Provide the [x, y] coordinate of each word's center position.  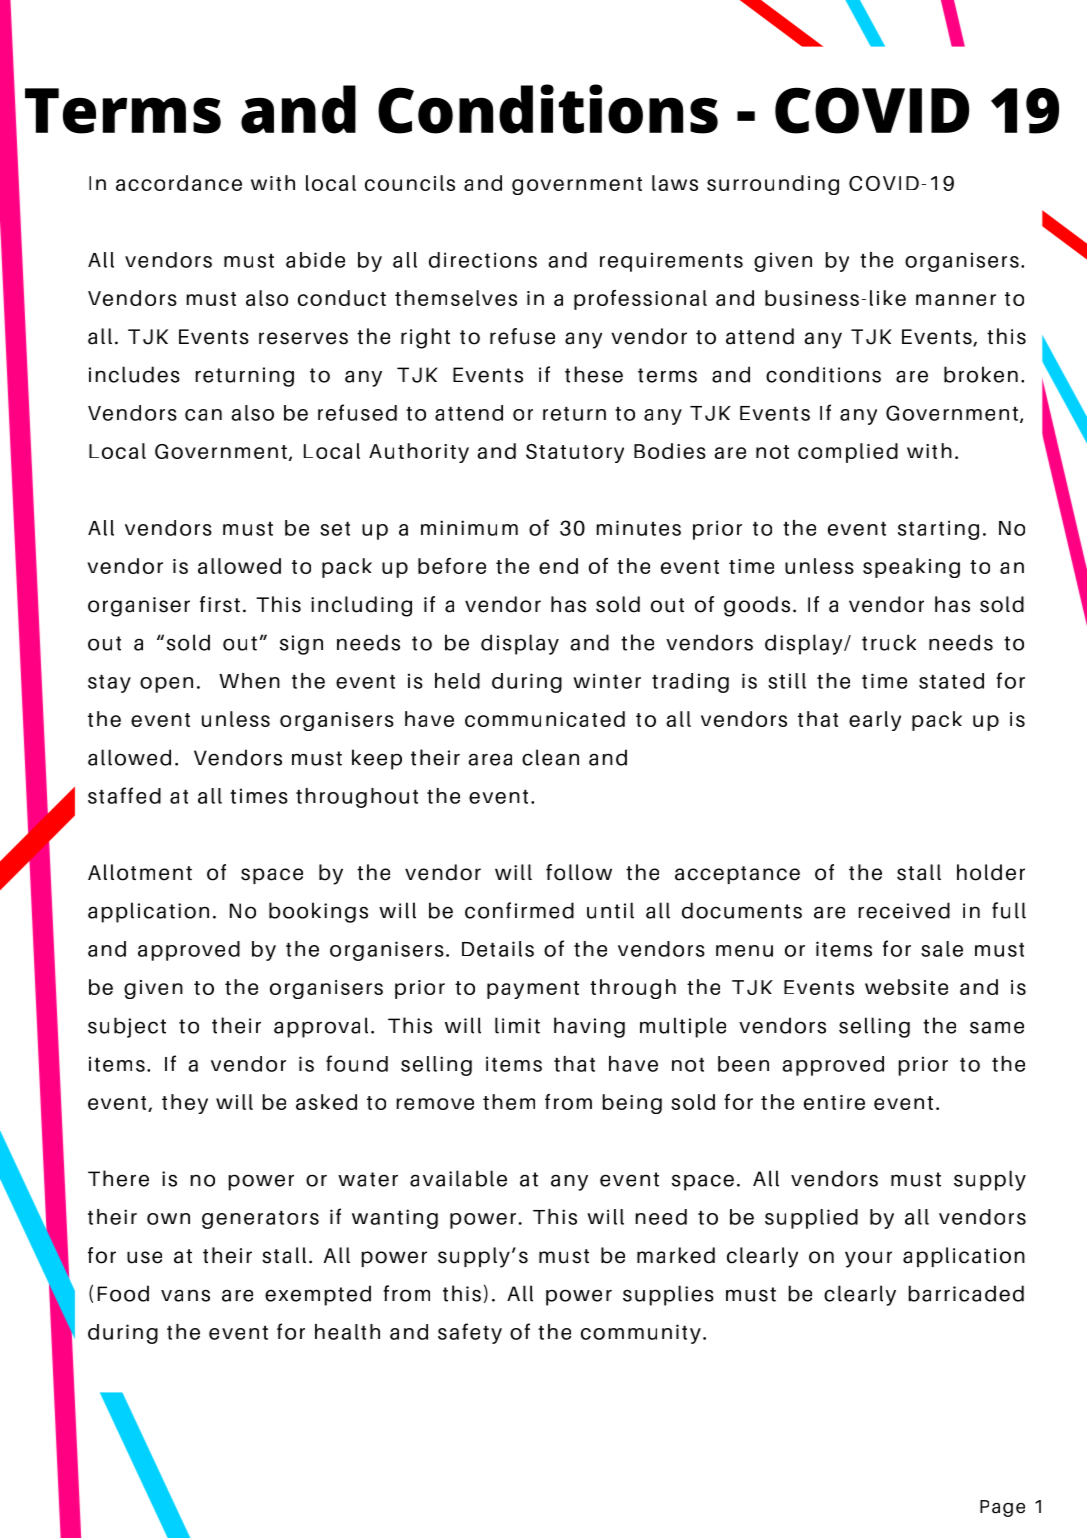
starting [938, 530]
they [185, 1104]
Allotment [140, 872]
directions [483, 260]
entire [834, 1102]
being [632, 1104]
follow [579, 872]
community [641, 1334]
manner [956, 300]
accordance [179, 183]
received [904, 910]
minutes [639, 528]
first [220, 604]
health [347, 1332]
